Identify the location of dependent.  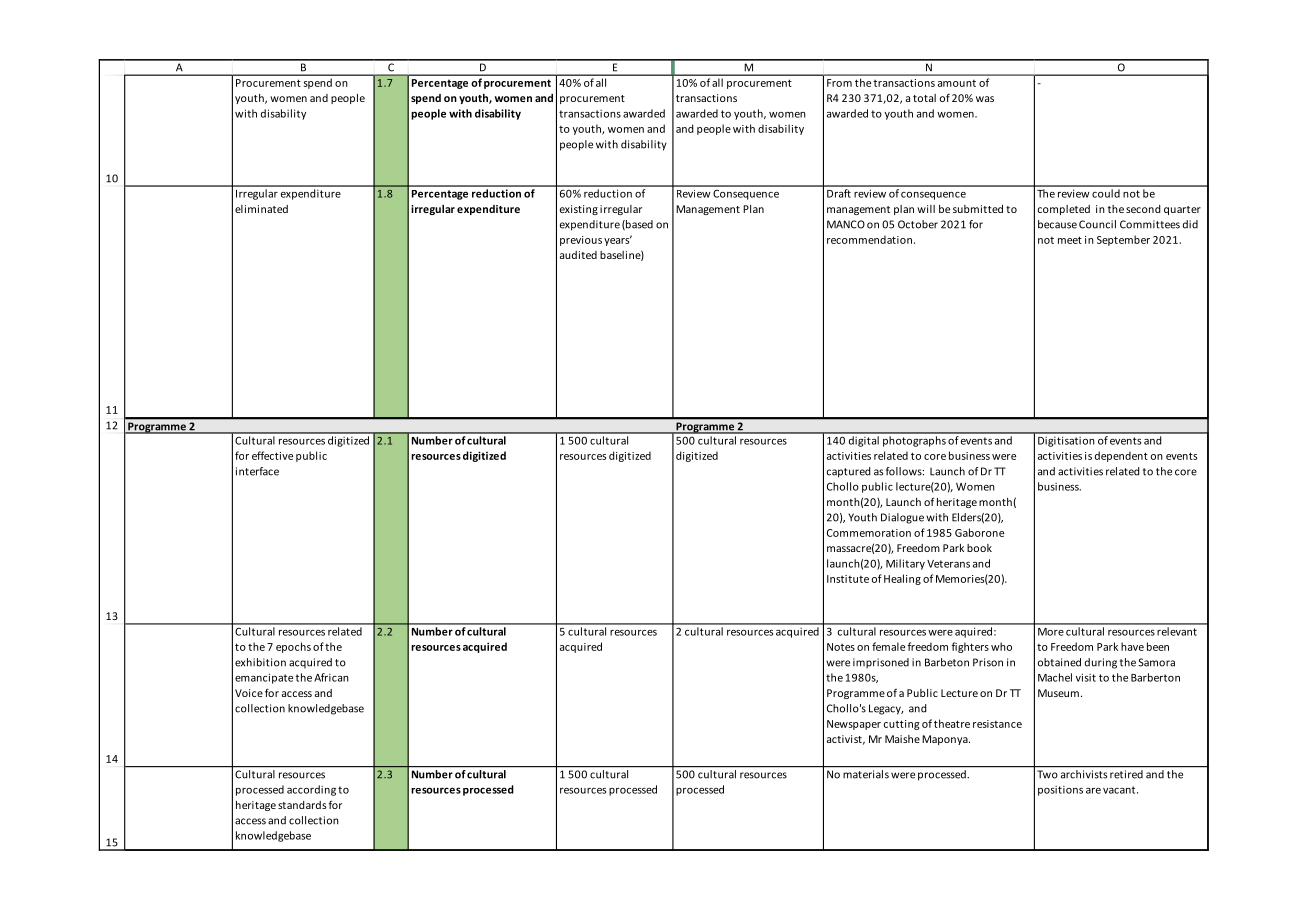
(1121, 456).
